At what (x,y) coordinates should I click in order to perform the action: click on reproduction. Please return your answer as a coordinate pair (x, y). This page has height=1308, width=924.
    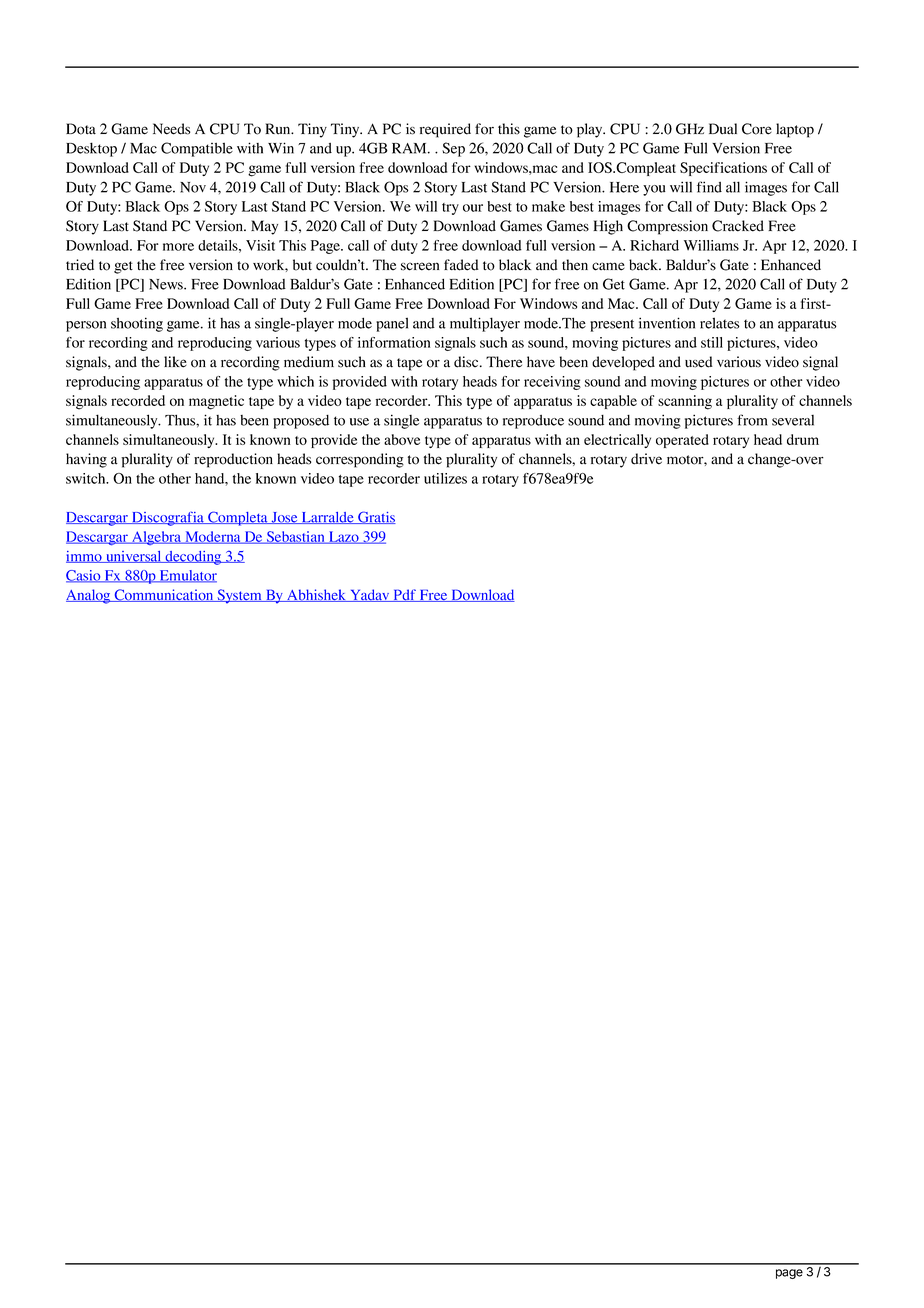
    Looking at the image, I should click on (233, 460).
